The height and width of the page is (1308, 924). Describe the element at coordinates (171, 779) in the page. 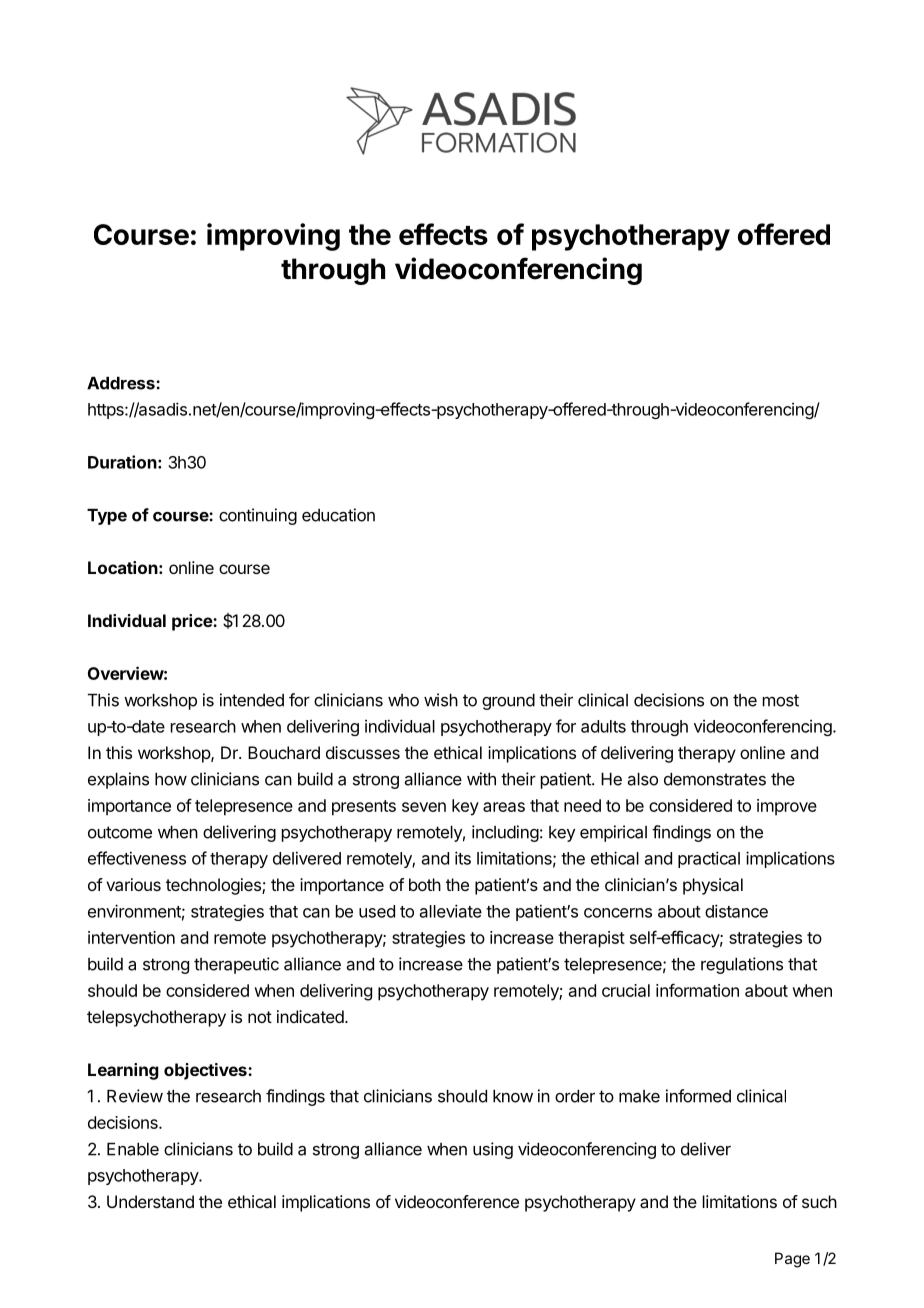

I see `how` at that location.
